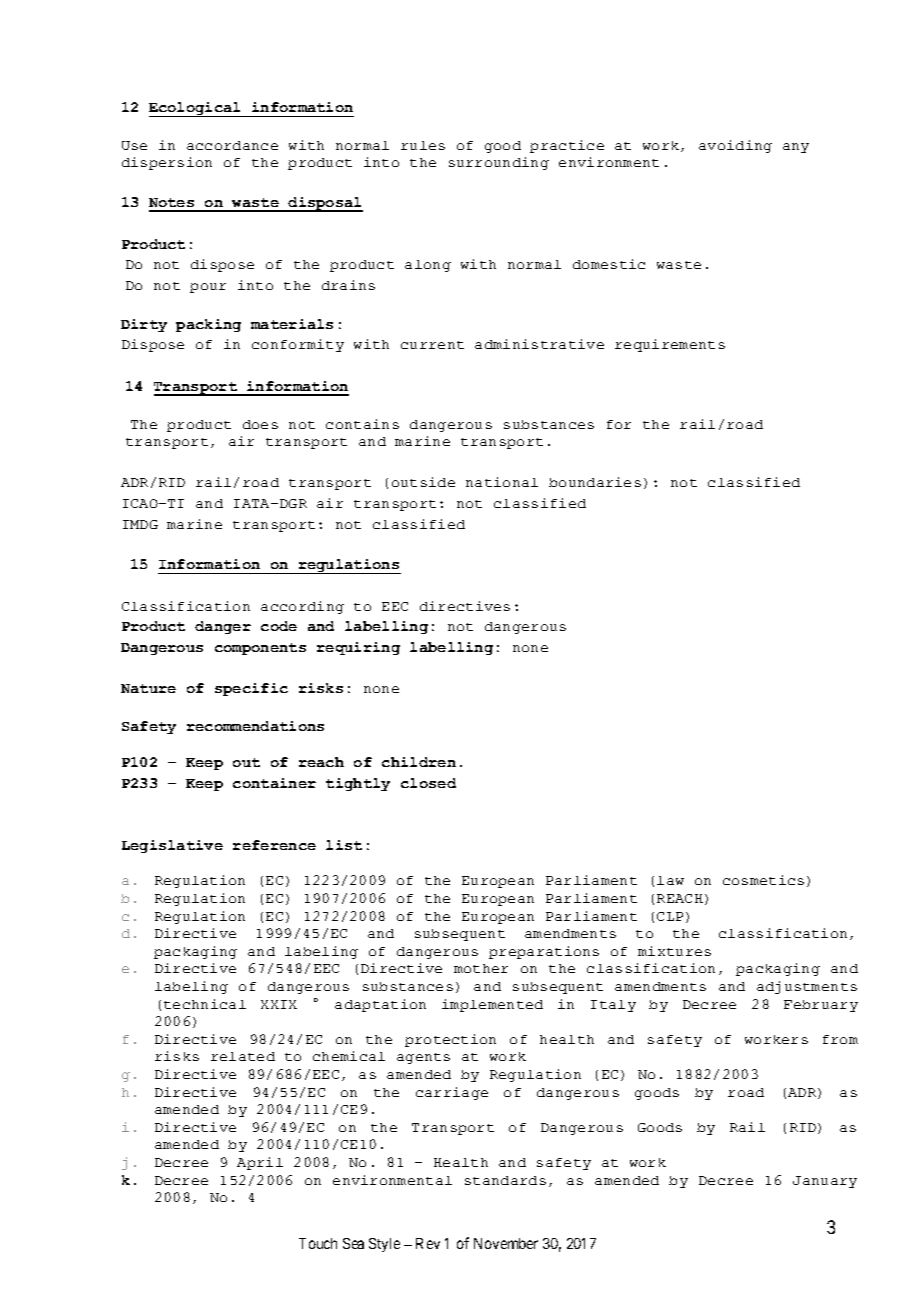 This screenshot has height=1308, width=924. I want to click on surrounding, so click(499, 163).
